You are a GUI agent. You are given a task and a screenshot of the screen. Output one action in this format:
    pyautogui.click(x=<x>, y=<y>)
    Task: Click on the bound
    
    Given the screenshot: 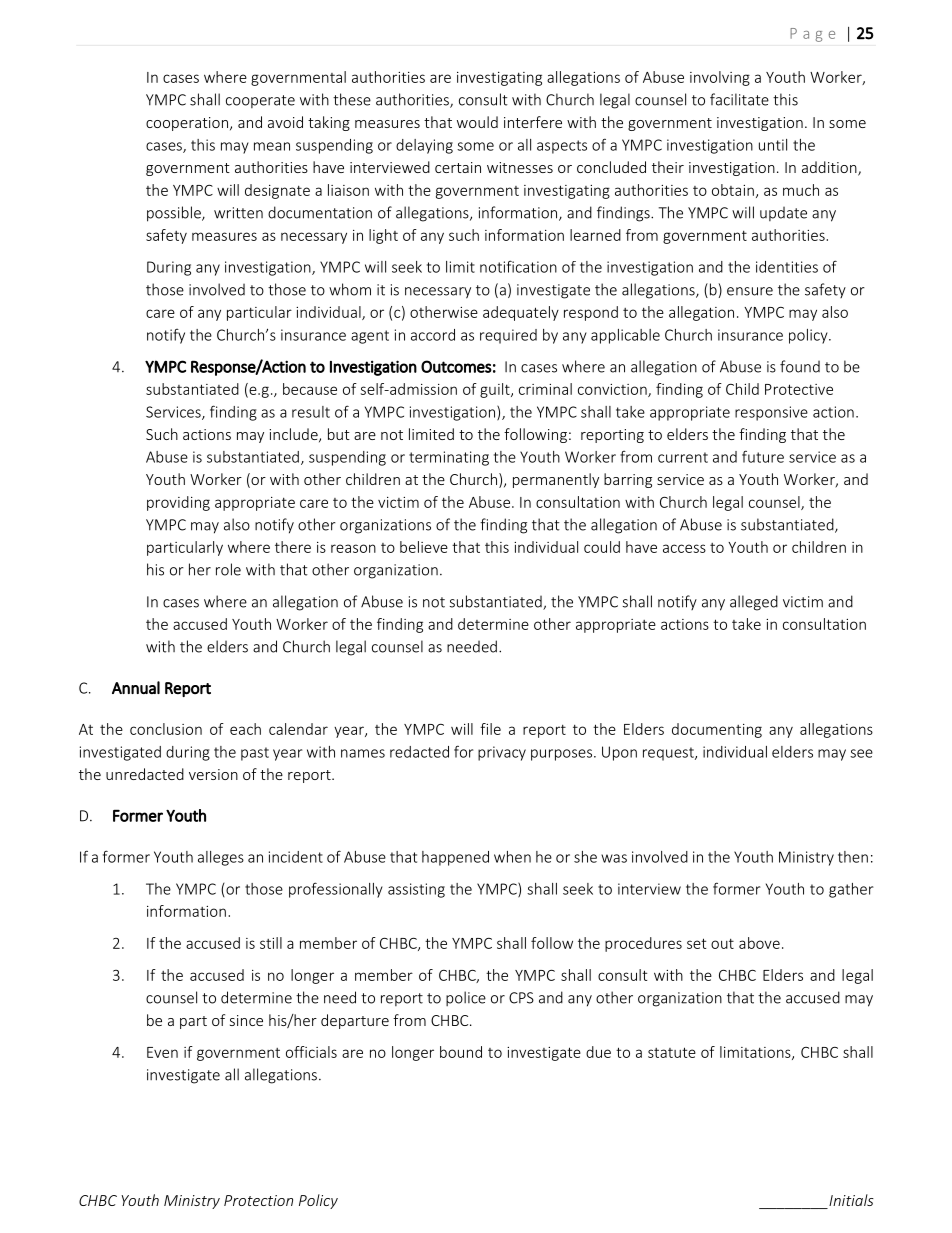 What is the action you would take?
    pyautogui.click(x=461, y=1052)
